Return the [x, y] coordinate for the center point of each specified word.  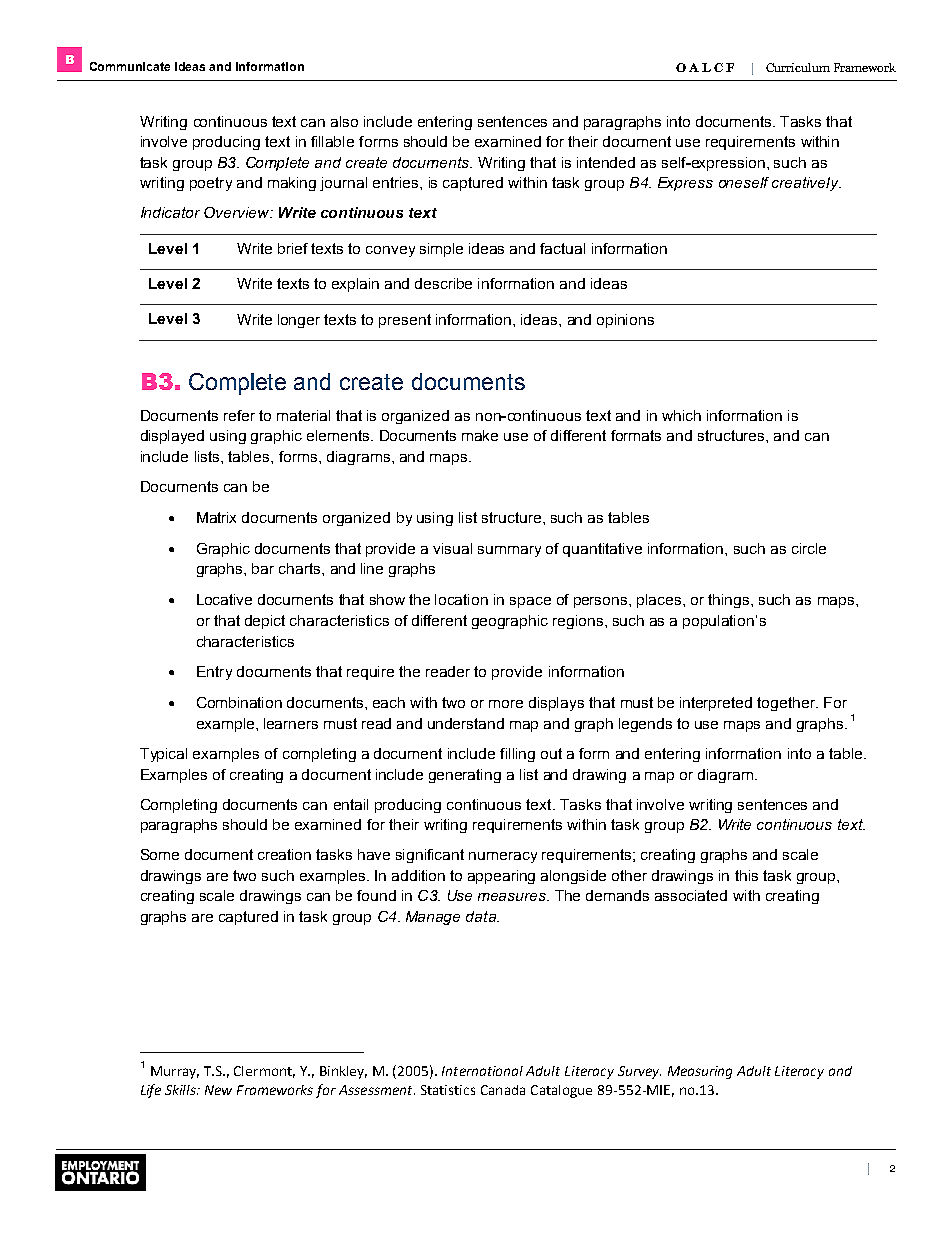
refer [239, 415]
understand [466, 723]
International [482, 1071]
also [344, 121]
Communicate [130, 66]
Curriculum [798, 67]
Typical [163, 755]
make [480, 435]
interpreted [716, 704]
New [218, 1090]
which [681, 415]
